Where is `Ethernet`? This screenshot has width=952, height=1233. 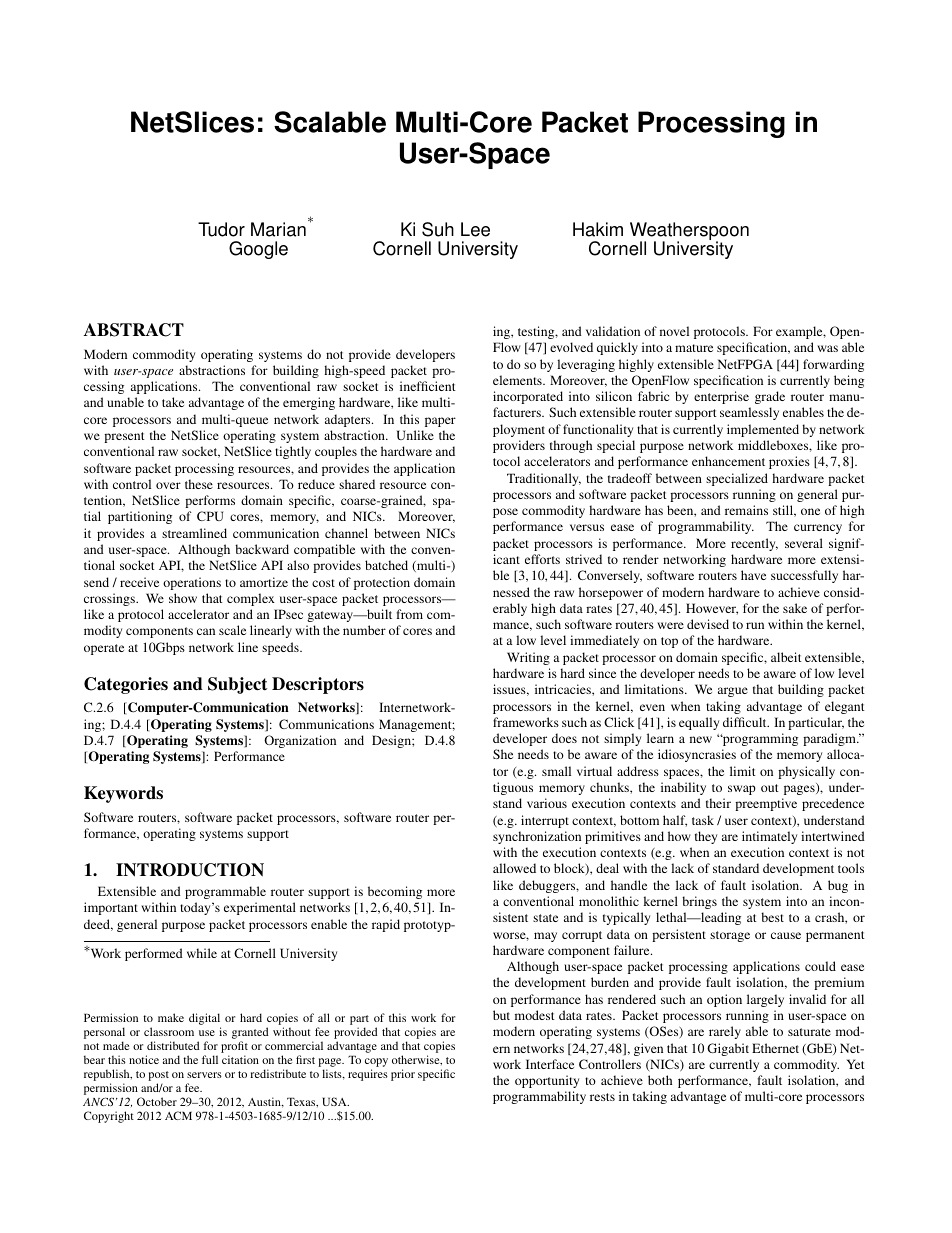 Ethernet is located at coordinates (775, 1048).
